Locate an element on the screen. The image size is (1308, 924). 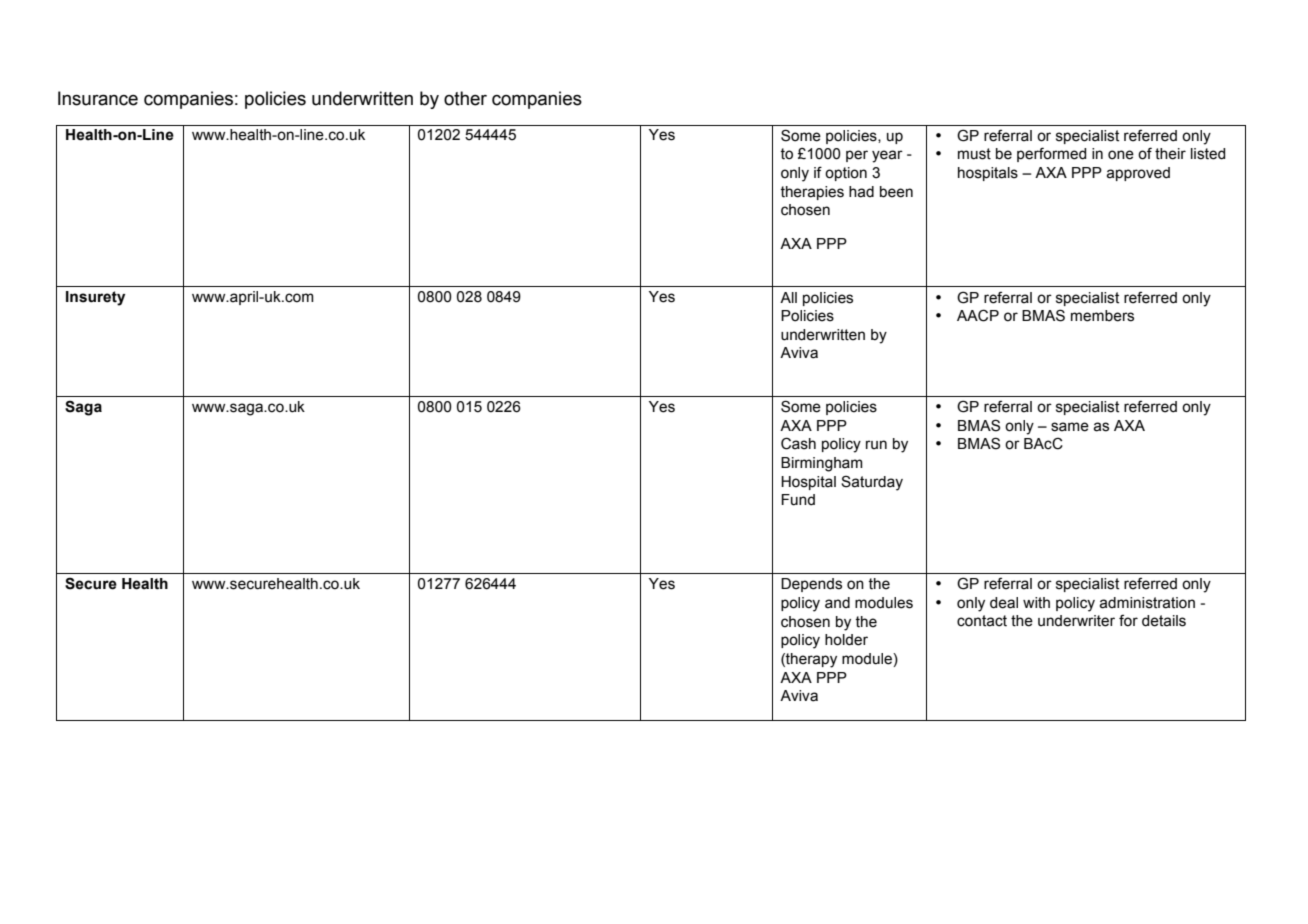
Saturday is located at coordinates (872, 483).
